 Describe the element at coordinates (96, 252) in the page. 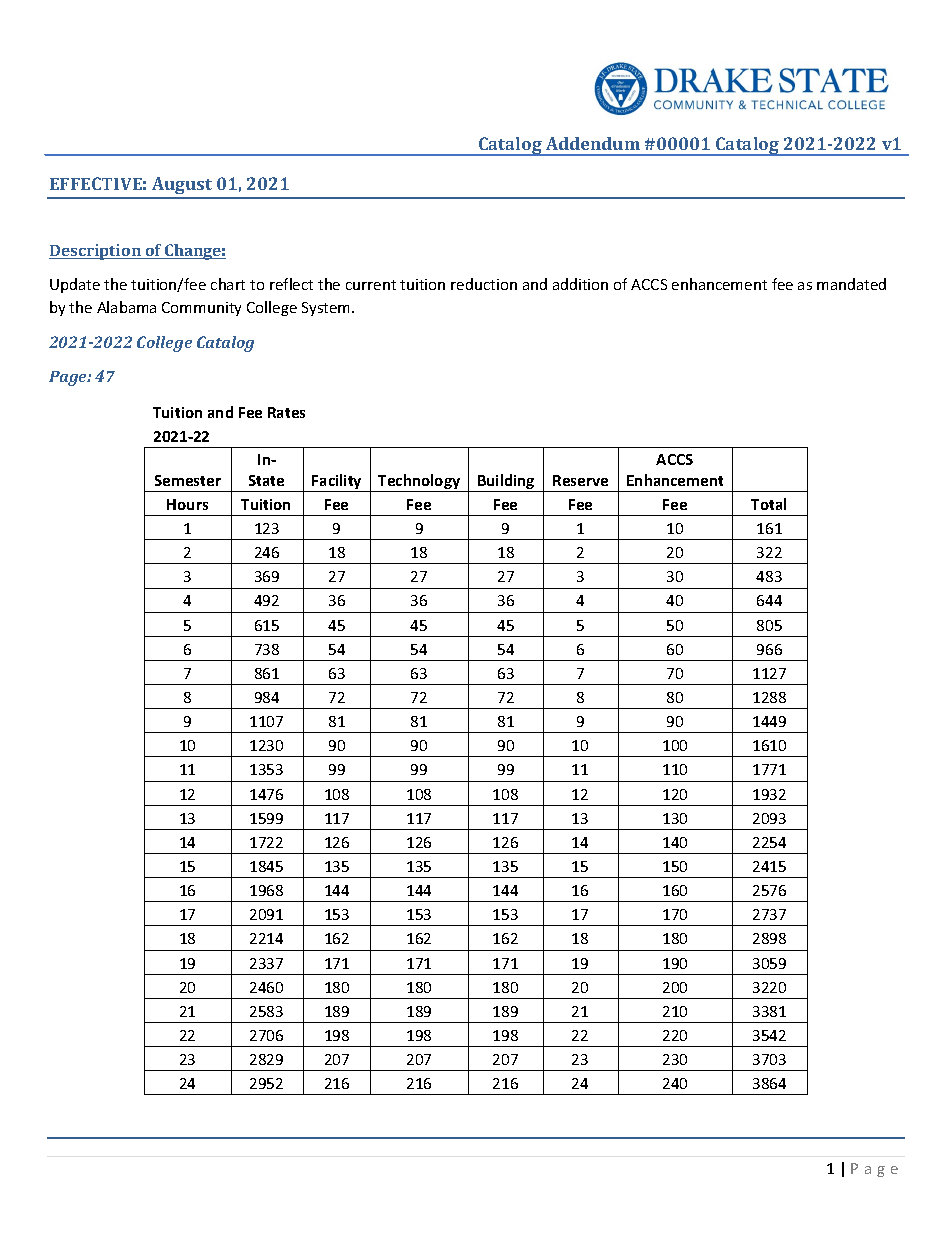

I see `Description` at that location.
